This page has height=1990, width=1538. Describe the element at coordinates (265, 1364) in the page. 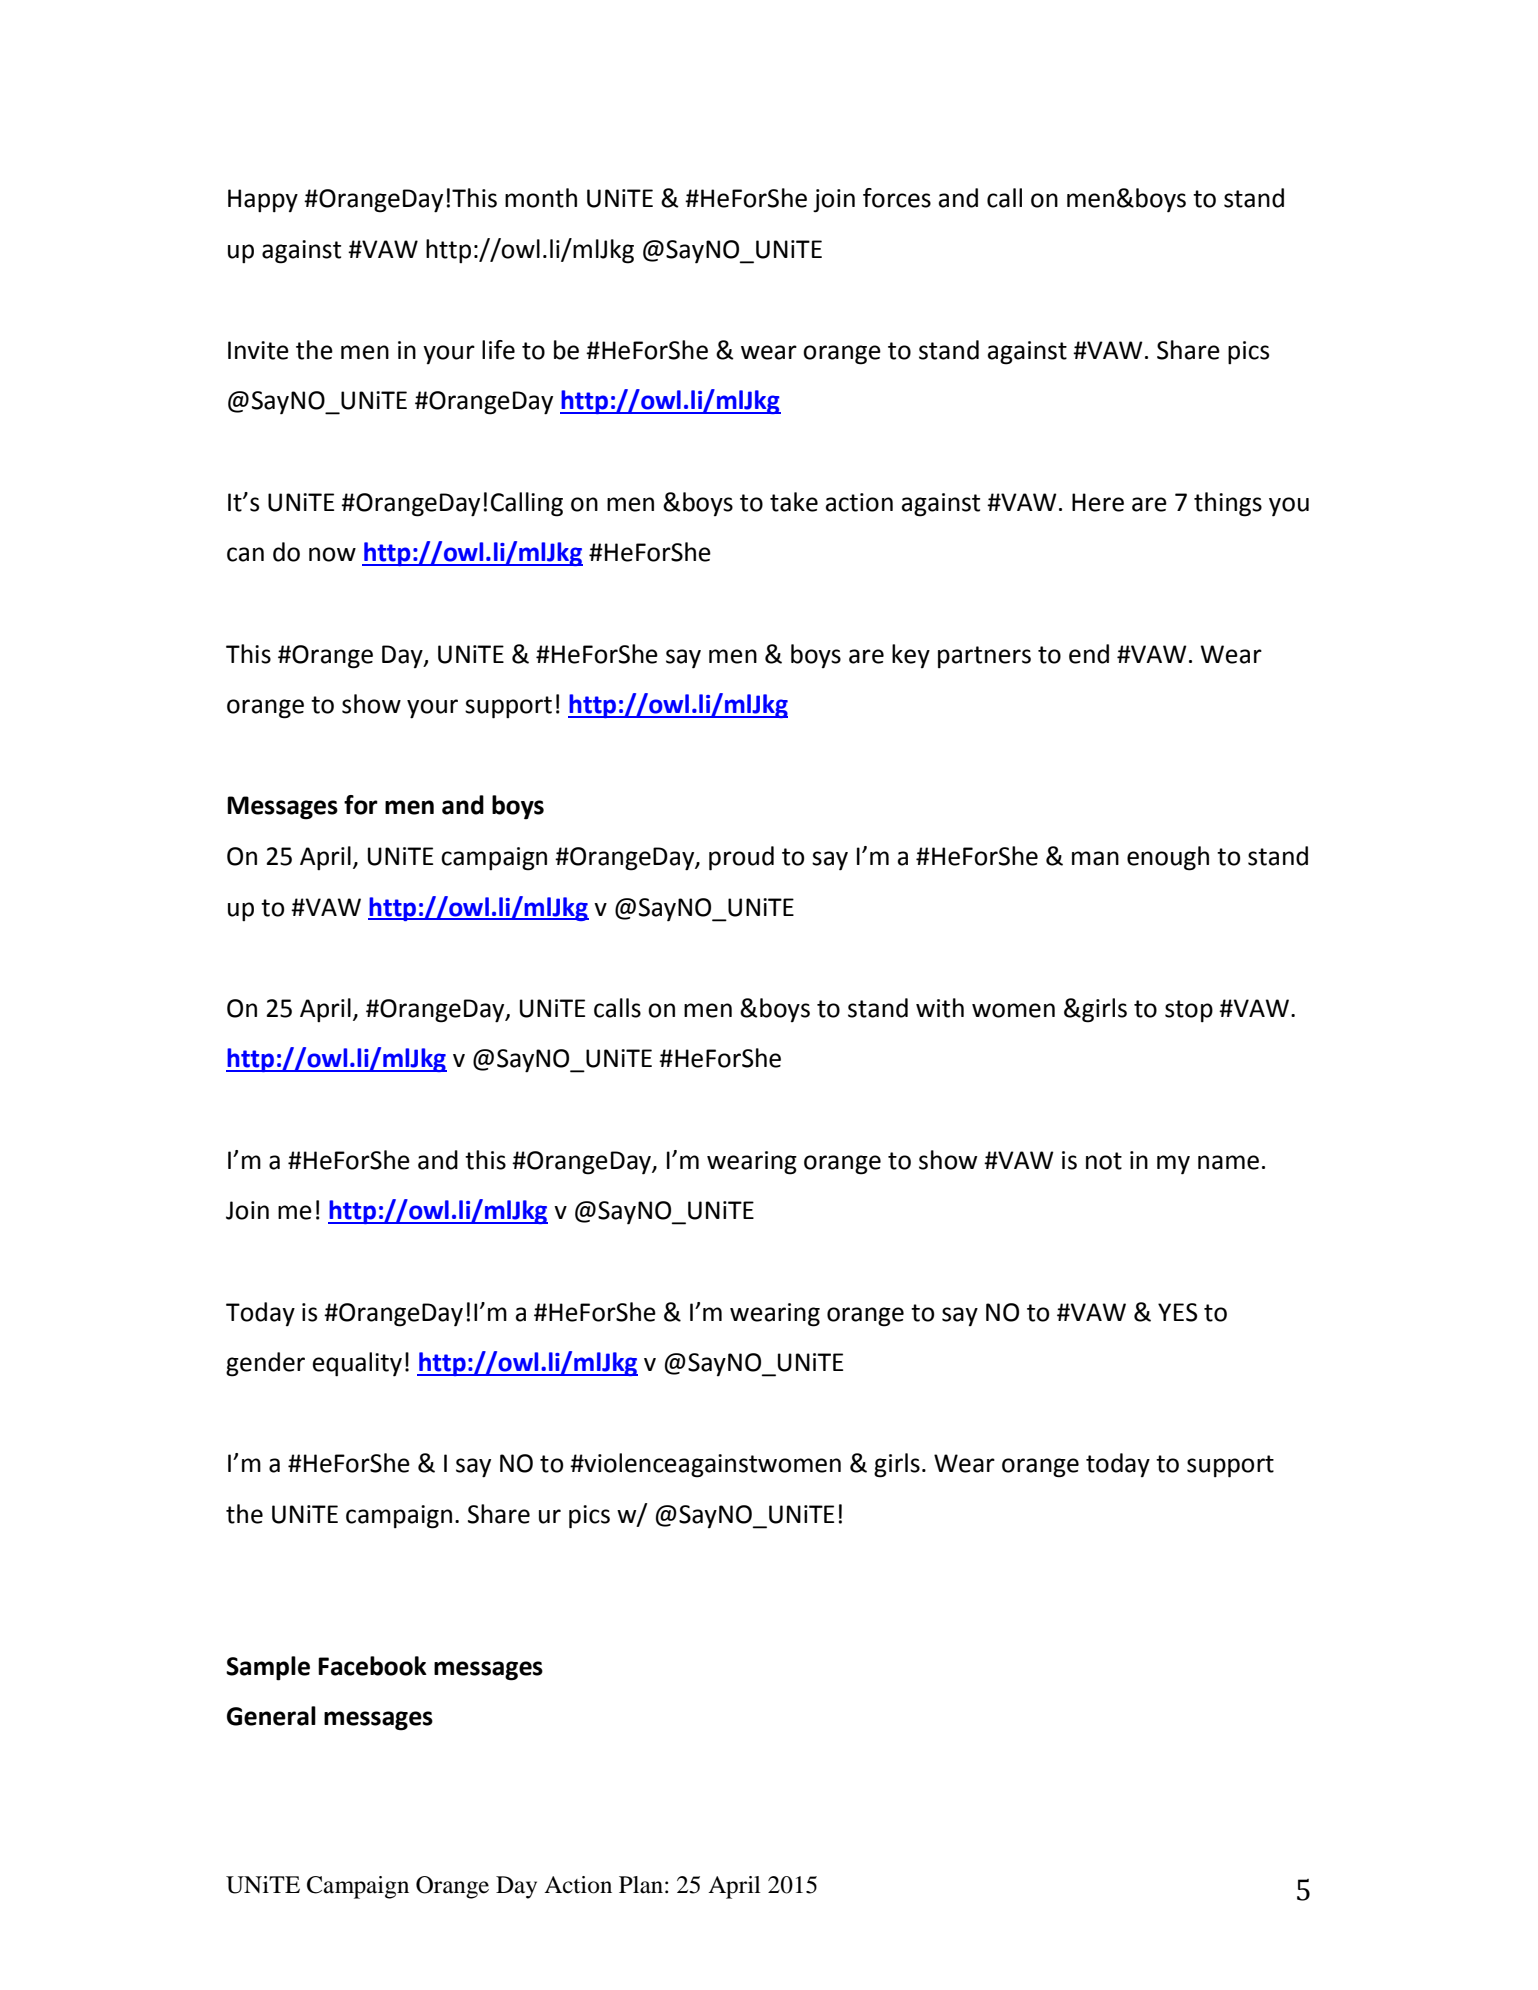

I see `gender` at that location.
